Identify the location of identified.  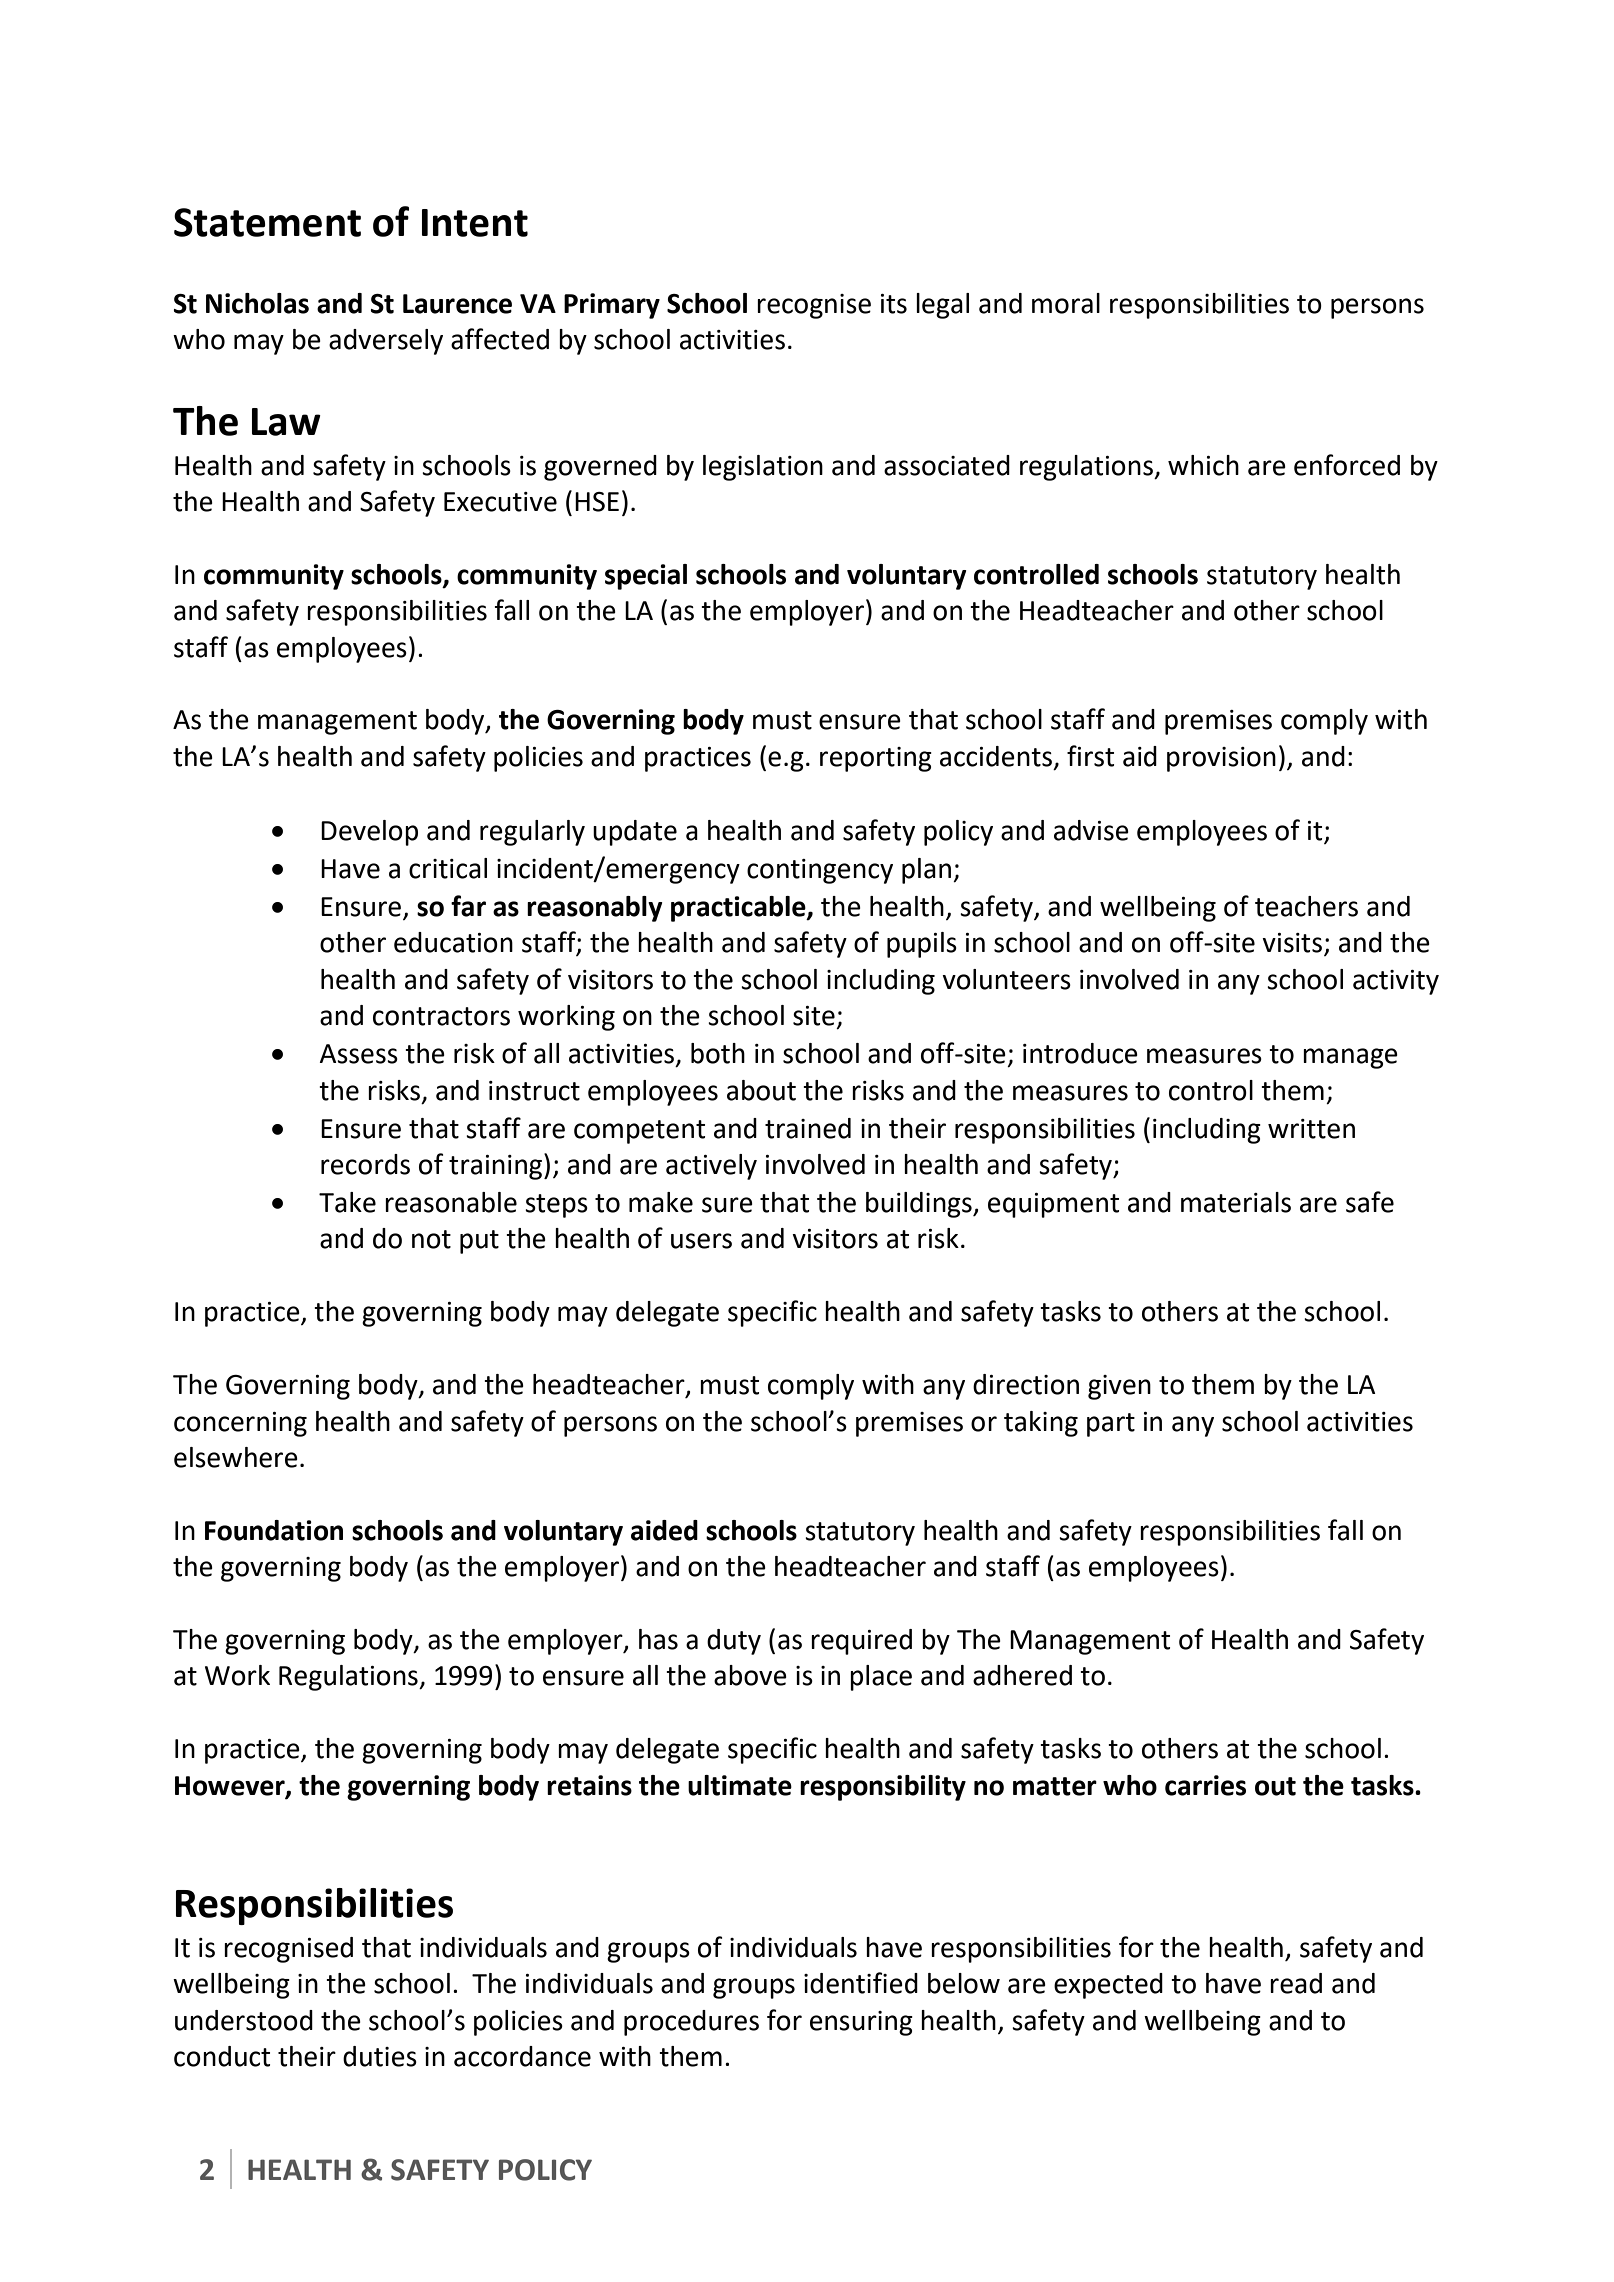
(861, 1983).
